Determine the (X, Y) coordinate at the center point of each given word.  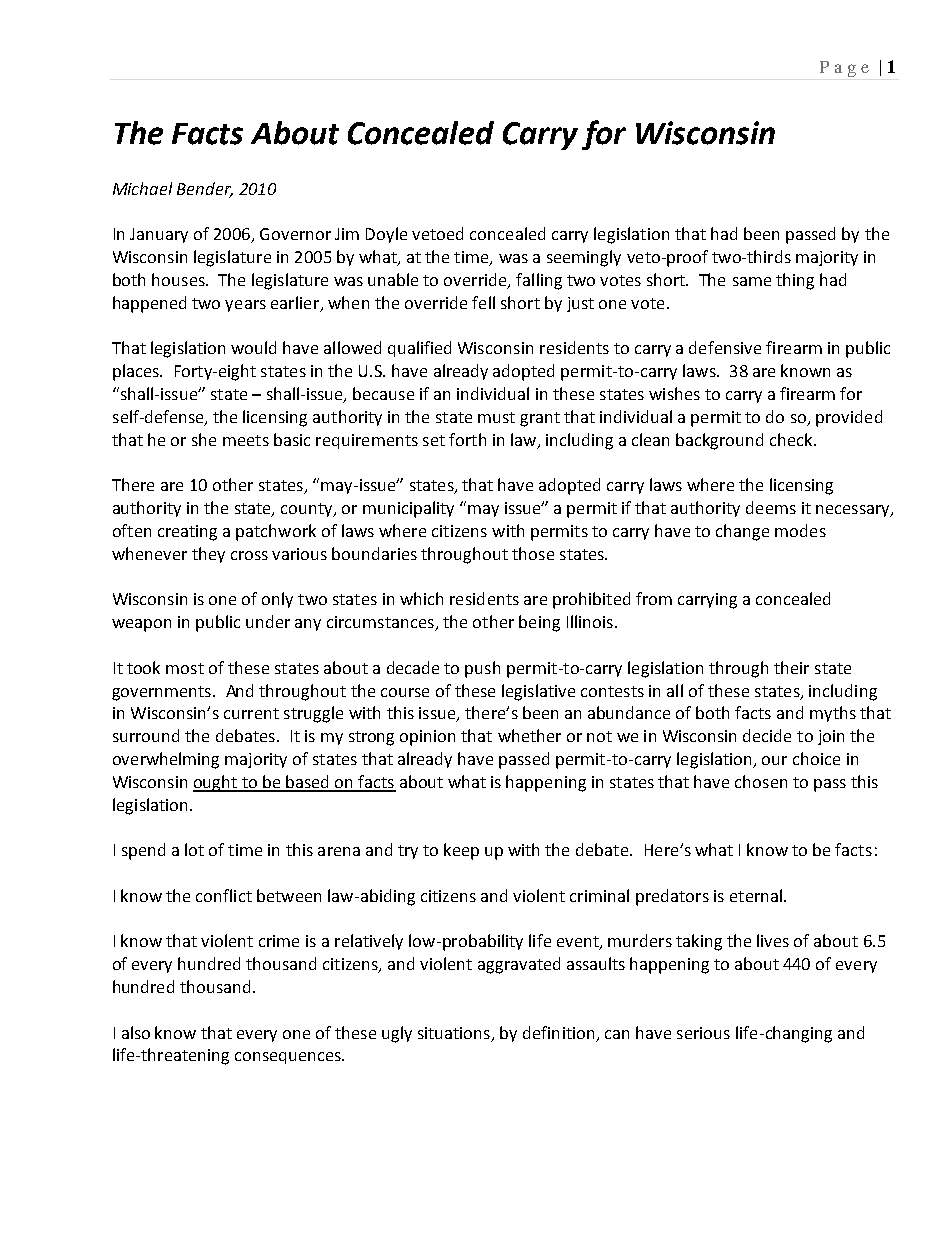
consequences (289, 1058)
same (752, 281)
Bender (205, 189)
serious (703, 1033)
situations (455, 1034)
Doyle (386, 235)
